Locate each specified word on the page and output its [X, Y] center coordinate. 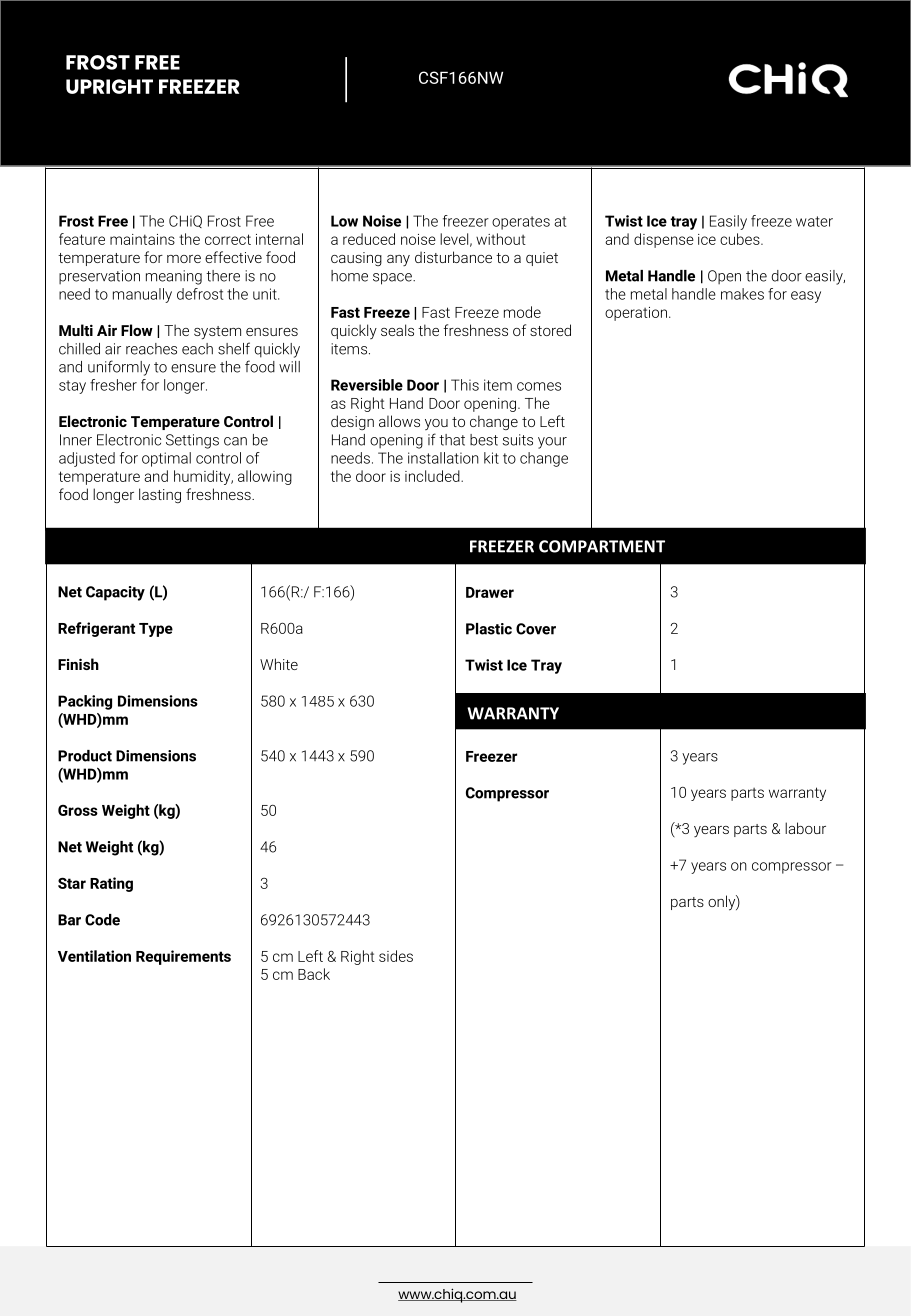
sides [396, 956]
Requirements [183, 957]
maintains [142, 239]
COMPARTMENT [602, 546]
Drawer [490, 592]
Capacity [115, 593]
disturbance [453, 257]
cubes [741, 239]
